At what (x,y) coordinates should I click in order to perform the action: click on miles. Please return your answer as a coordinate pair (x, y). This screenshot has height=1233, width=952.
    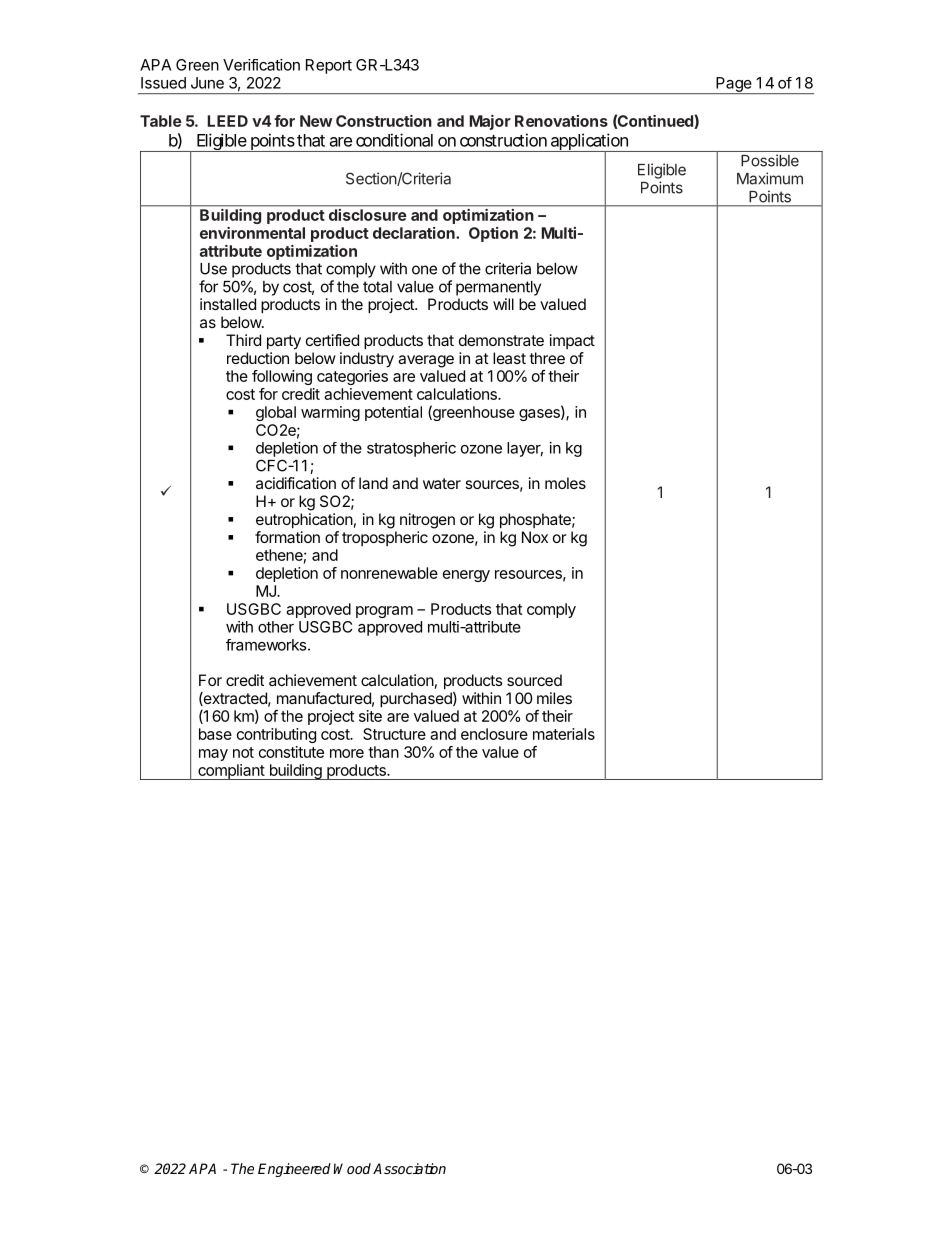
    Looking at the image, I should click on (554, 698).
